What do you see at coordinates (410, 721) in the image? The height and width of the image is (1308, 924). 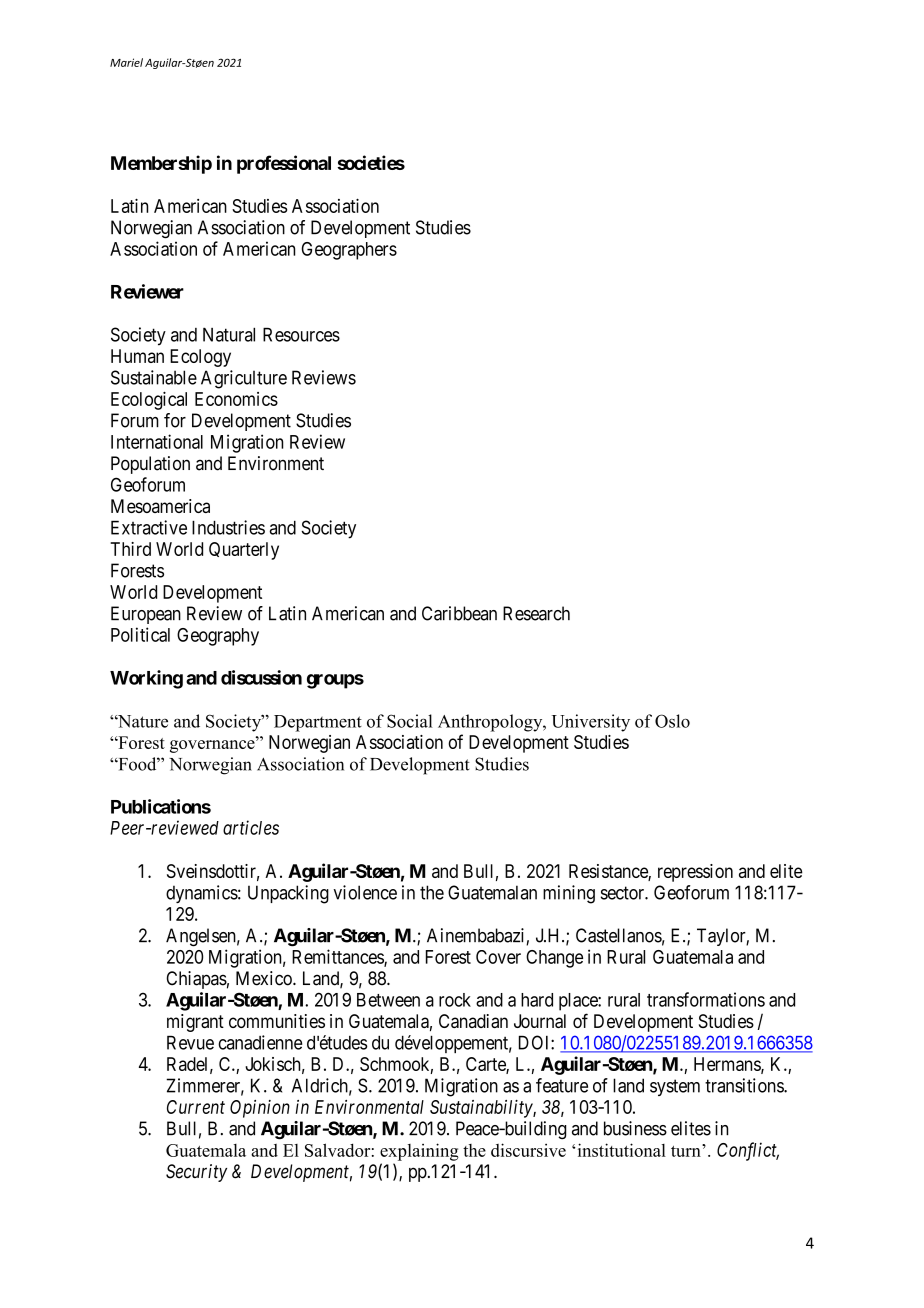 I see `Social` at bounding box center [410, 721].
